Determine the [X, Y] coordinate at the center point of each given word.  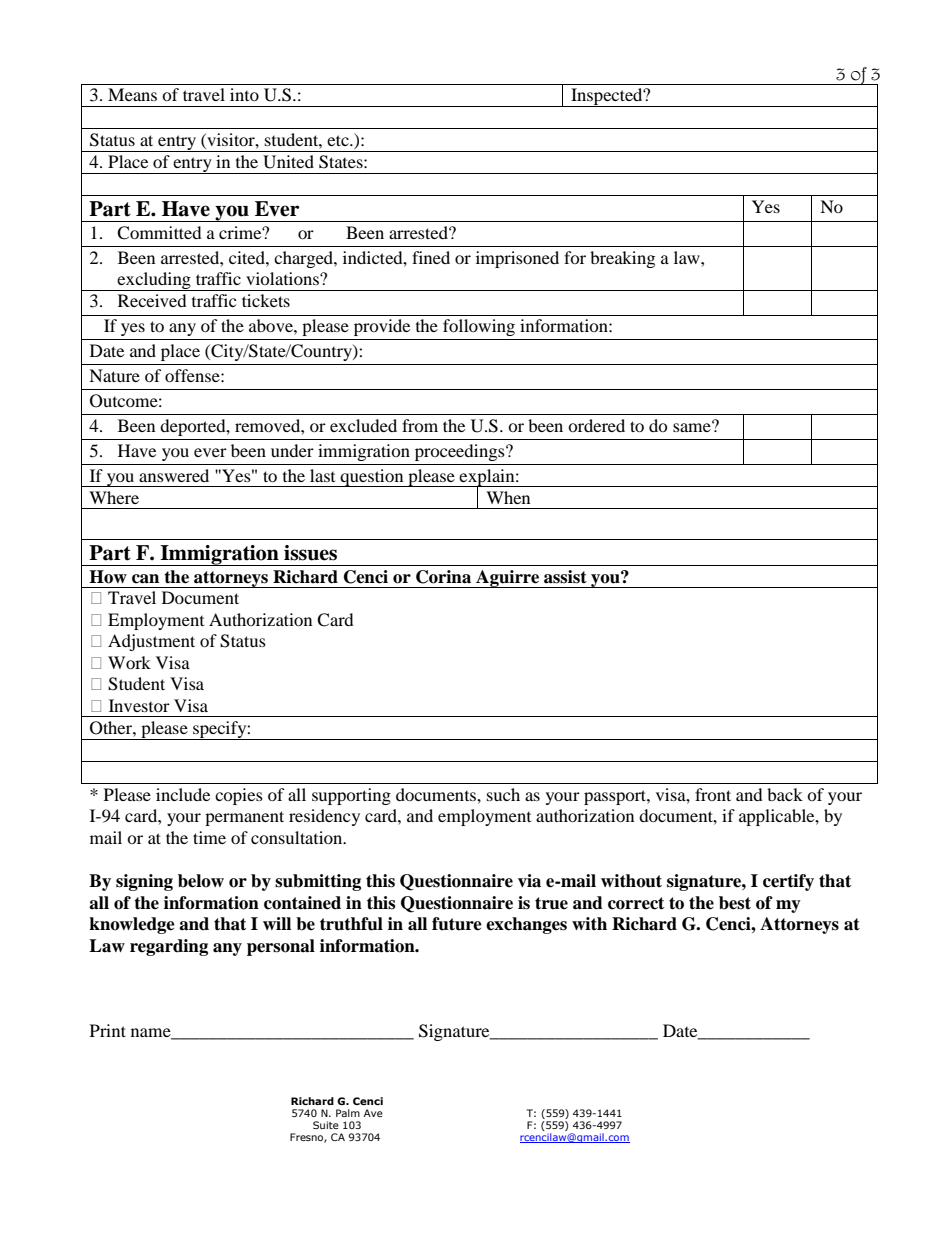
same [693, 426]
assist [565, 577]
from [420, 425]
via [529, 881]
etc [339, 140]
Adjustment [151, 642]
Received [152, 300]
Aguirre [508, 579]
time [209, 837]
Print [108, 1030]
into [244, 94]
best [735, 903]
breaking [622, 259]
